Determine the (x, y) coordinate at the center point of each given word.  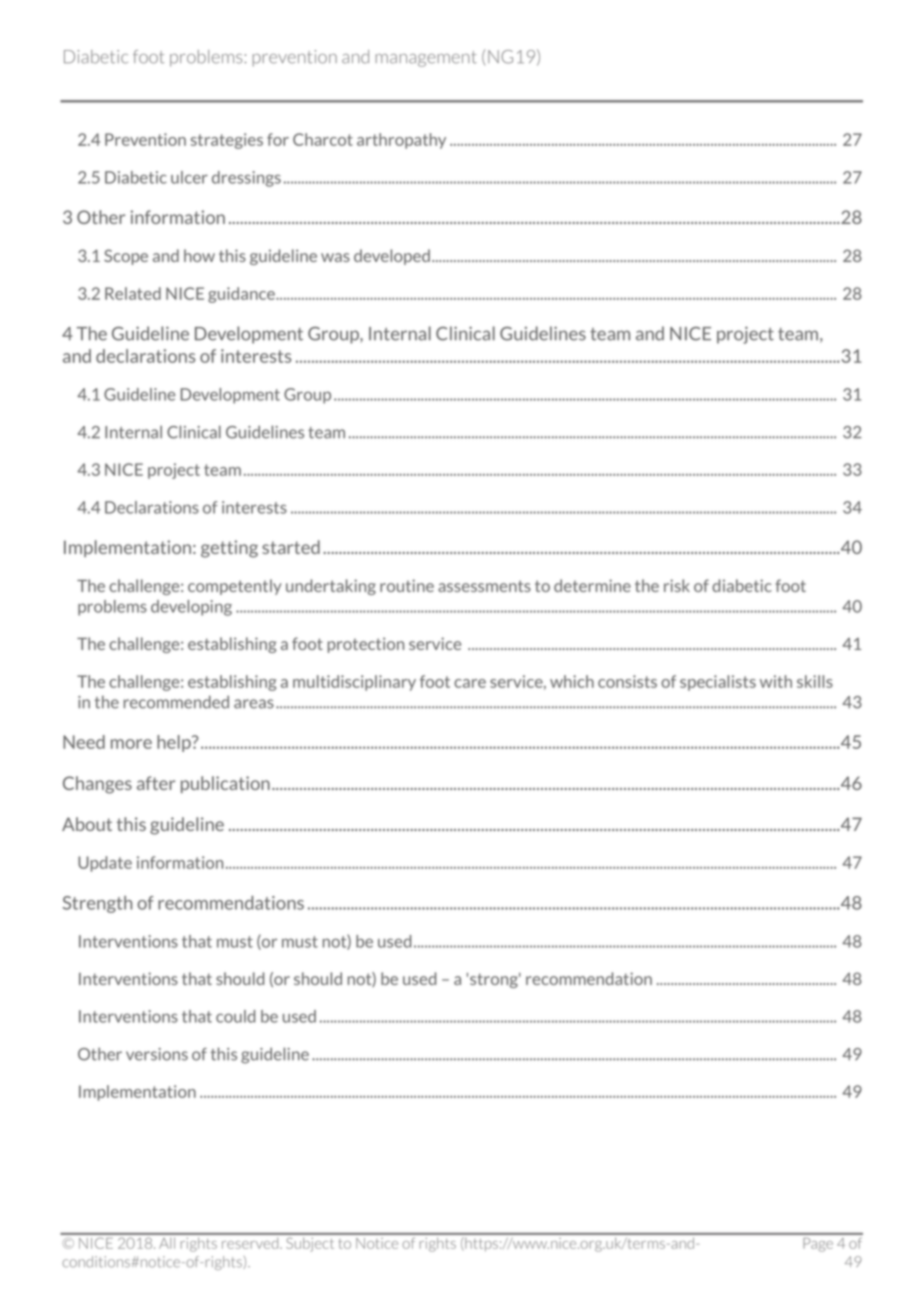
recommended (176, 702)
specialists (718, 683)
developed (392, 257)
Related (133, 293)
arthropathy (401, 141)
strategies (227, 141)
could (235, 1016)
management (426, 59)
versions (157, 1054)
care (470, 683)
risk (677, 585)
